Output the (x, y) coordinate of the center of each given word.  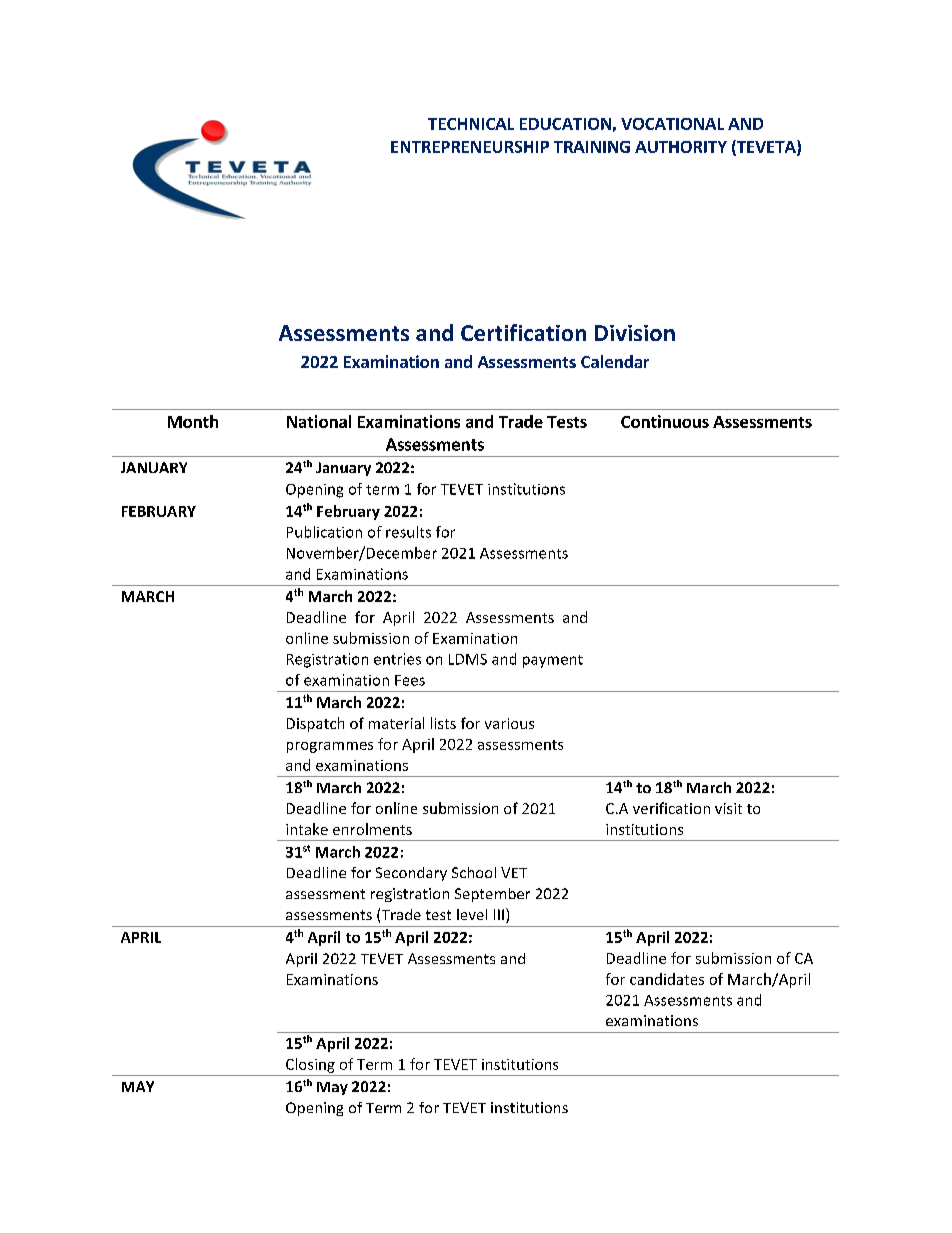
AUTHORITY (681, 147)
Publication (324, 532)
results (408, 532)
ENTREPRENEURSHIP (470, 147)
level (472, 914)
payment (553, 661)
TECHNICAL (471, 124)
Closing (310, 1065)
